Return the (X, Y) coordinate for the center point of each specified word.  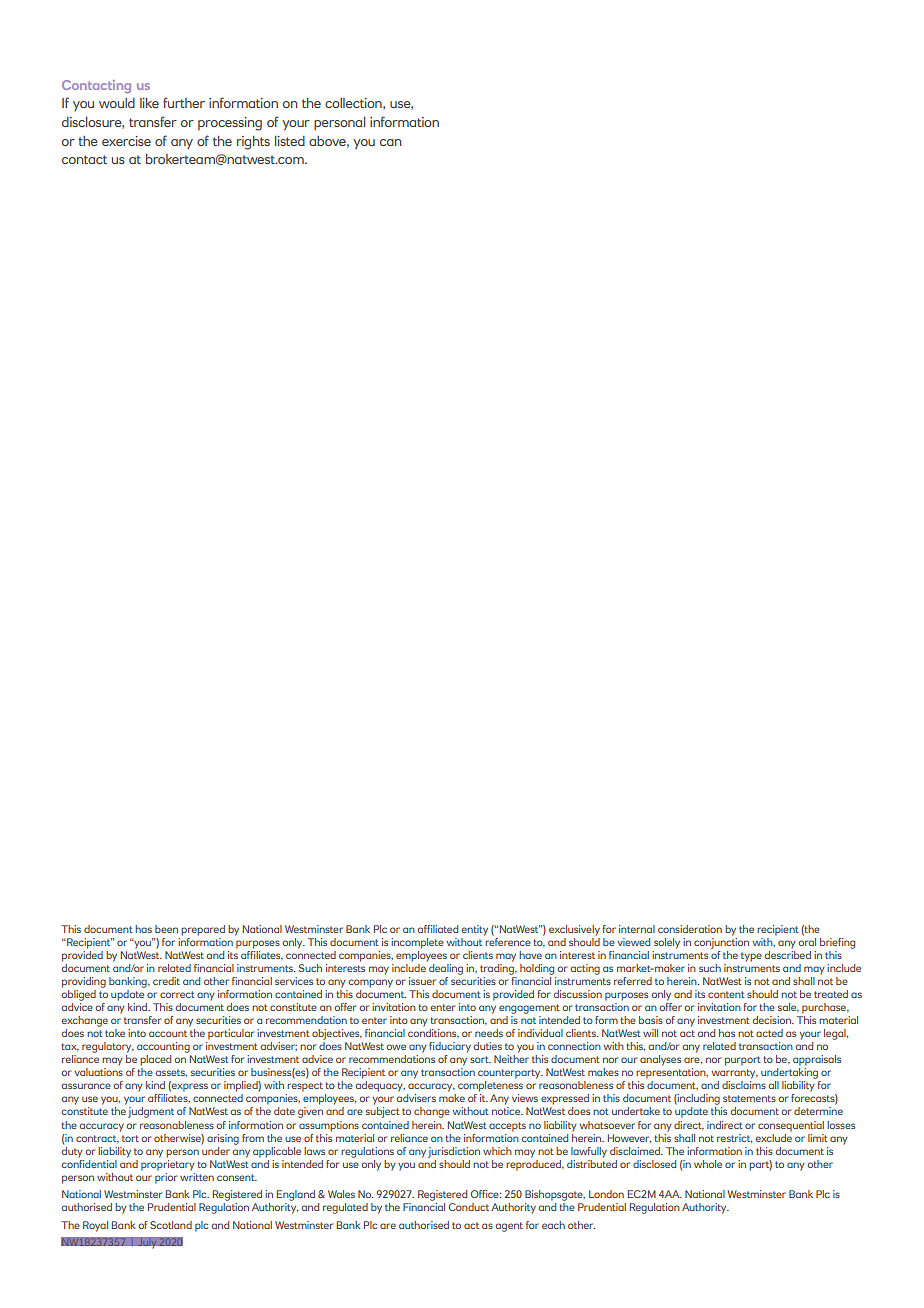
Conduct (469, 1207)
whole (708, 1164)
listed (290, 141)
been (166, 929)
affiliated (437, 929)
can (390, 142)
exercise (126, 141)
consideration (690, 929)
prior (166, 1177)
